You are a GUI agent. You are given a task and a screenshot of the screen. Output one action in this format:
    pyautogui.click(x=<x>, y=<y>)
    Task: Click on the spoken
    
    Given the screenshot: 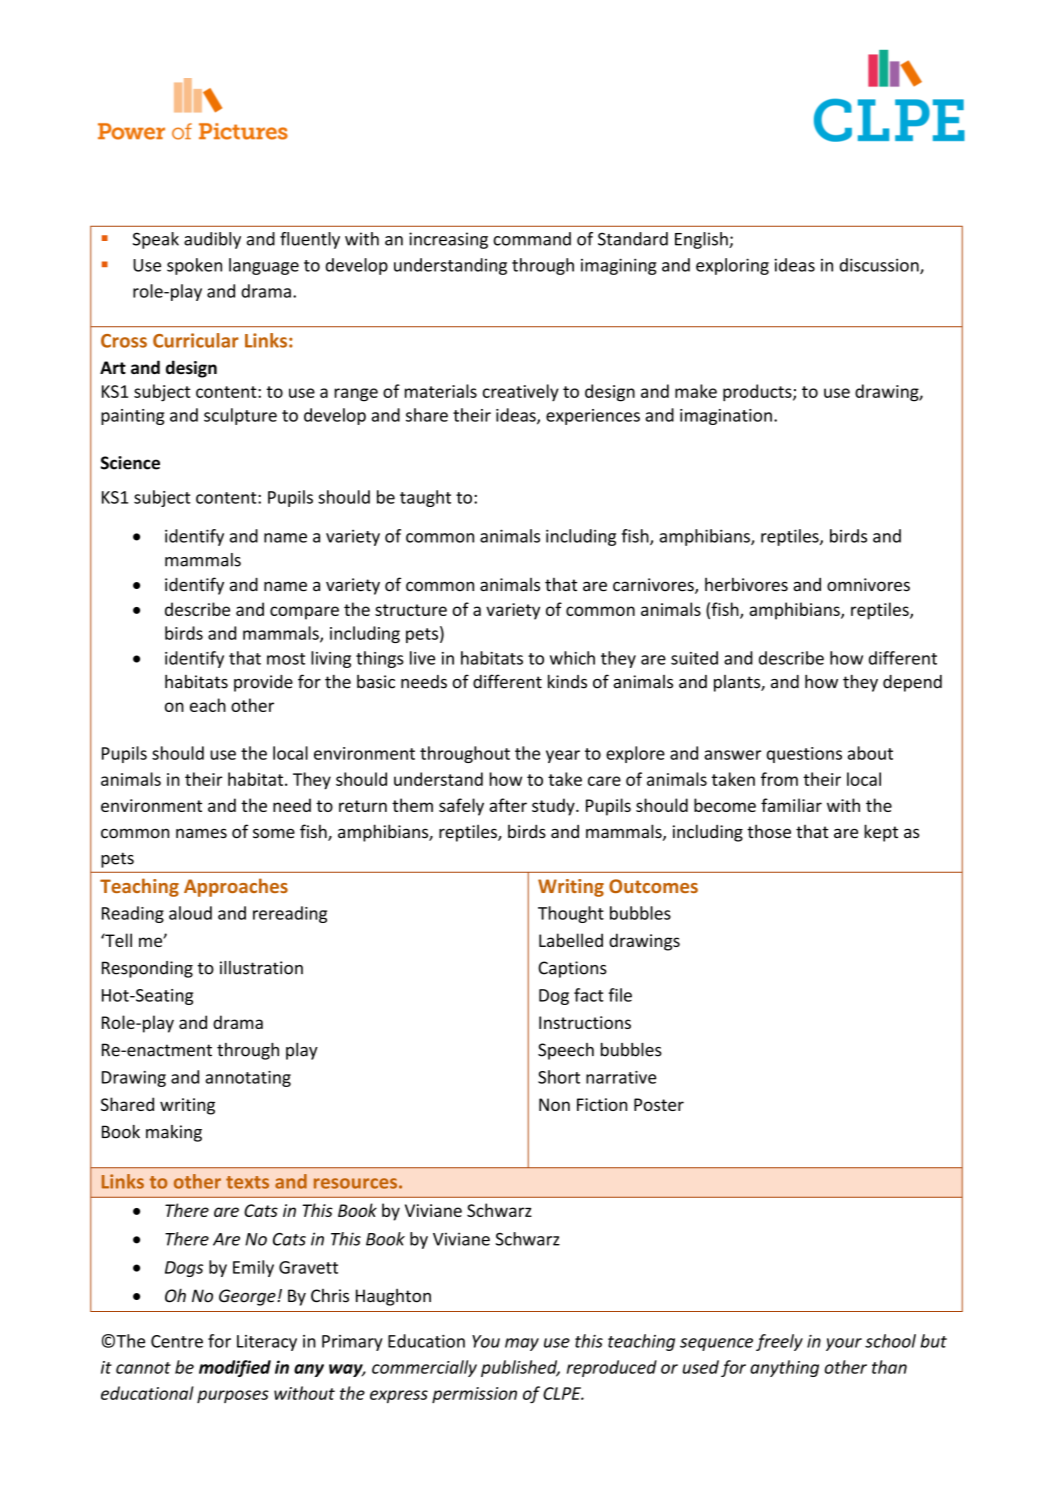 What is the action you would take?
    pyautogui.click(x=194, y=266)
